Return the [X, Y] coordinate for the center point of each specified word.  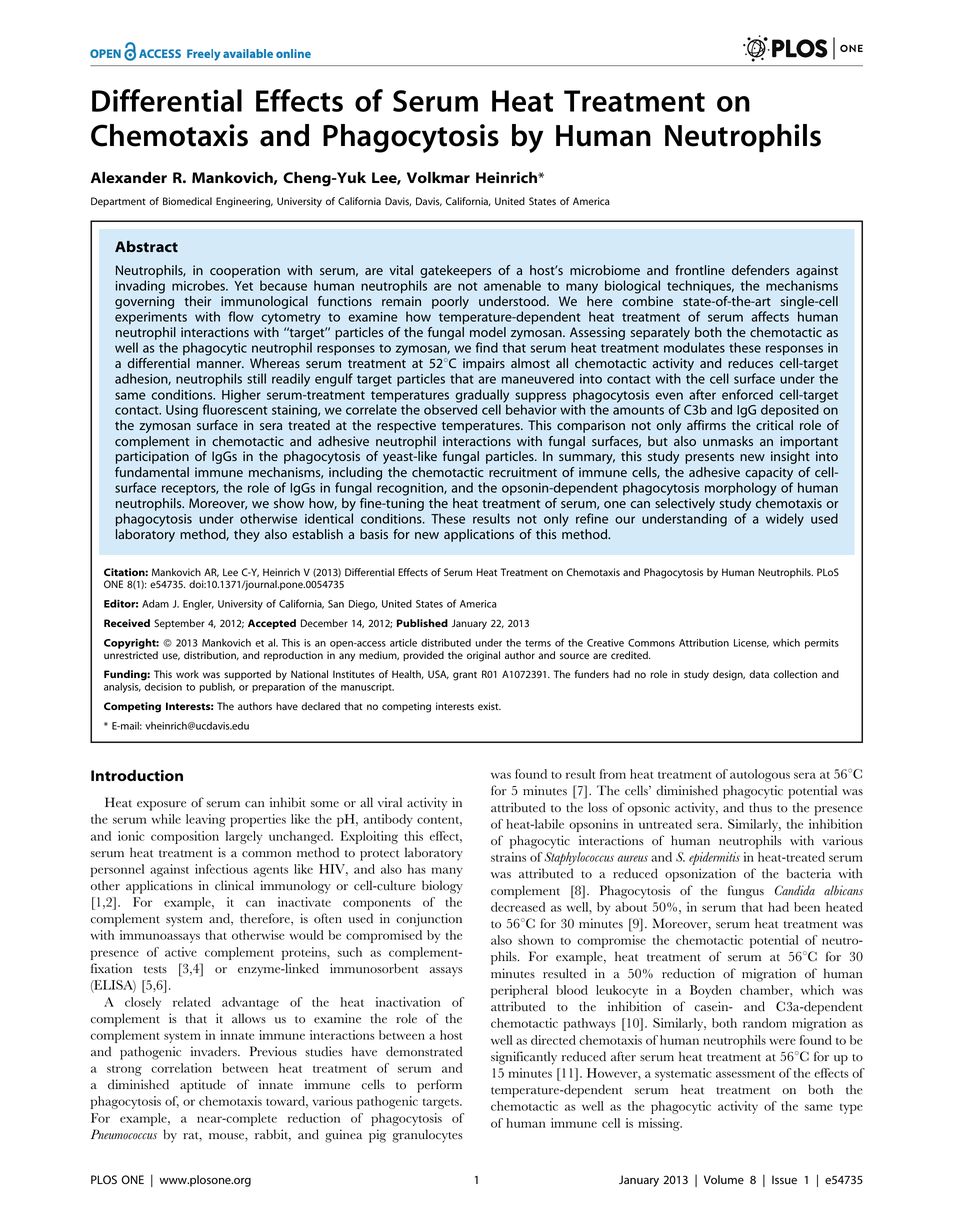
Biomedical [187, 201]
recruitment [523, 472]
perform [439, 1086]
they [247, 535]
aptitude [203, 1086]
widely [785, 520]
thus [760, 807]
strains [508, 857]
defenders [760, 270]
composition [185, 837]
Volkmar [438, 177]
